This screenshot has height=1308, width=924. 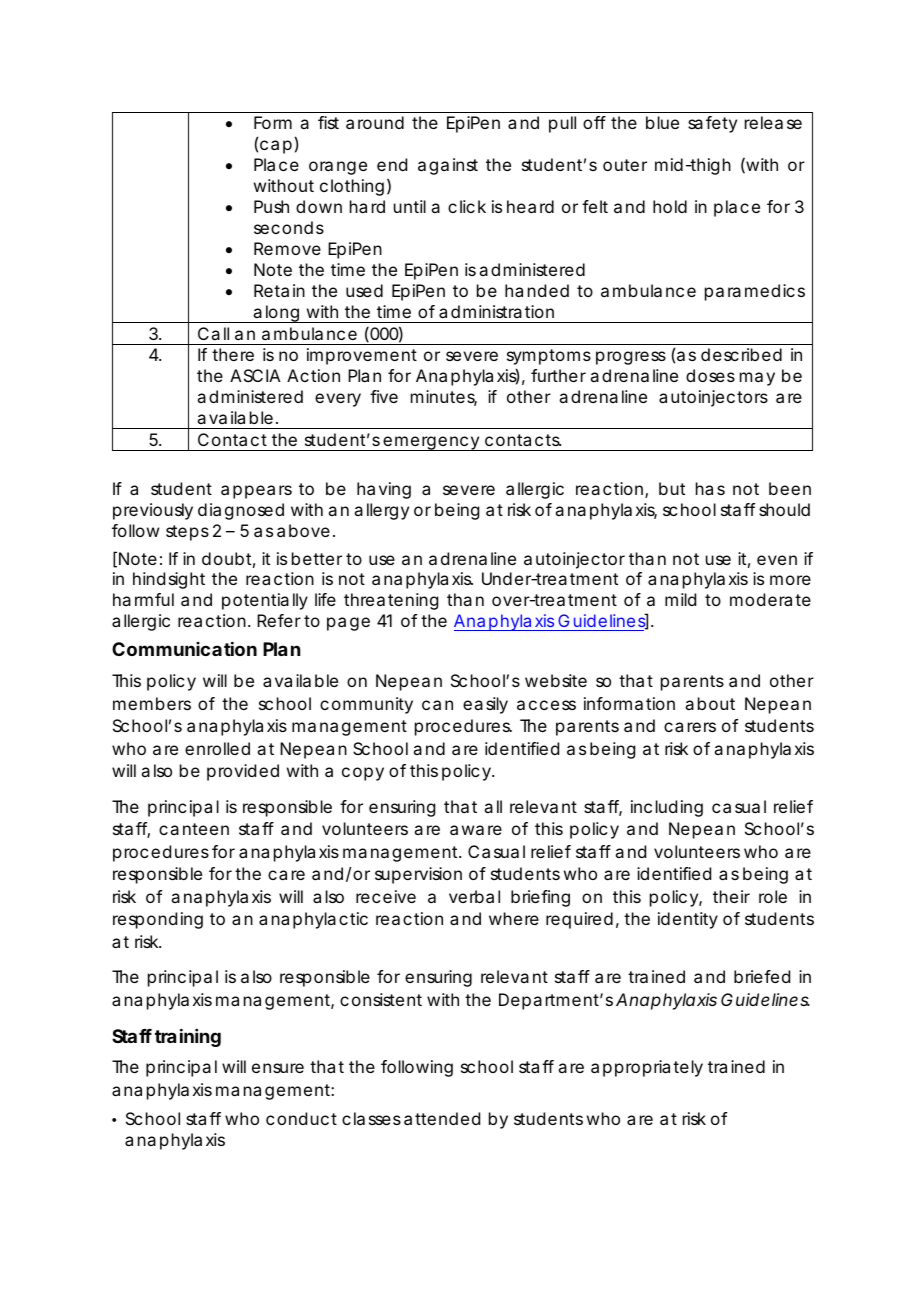 I want to click on ensure, so click(x=278, y=1068).
